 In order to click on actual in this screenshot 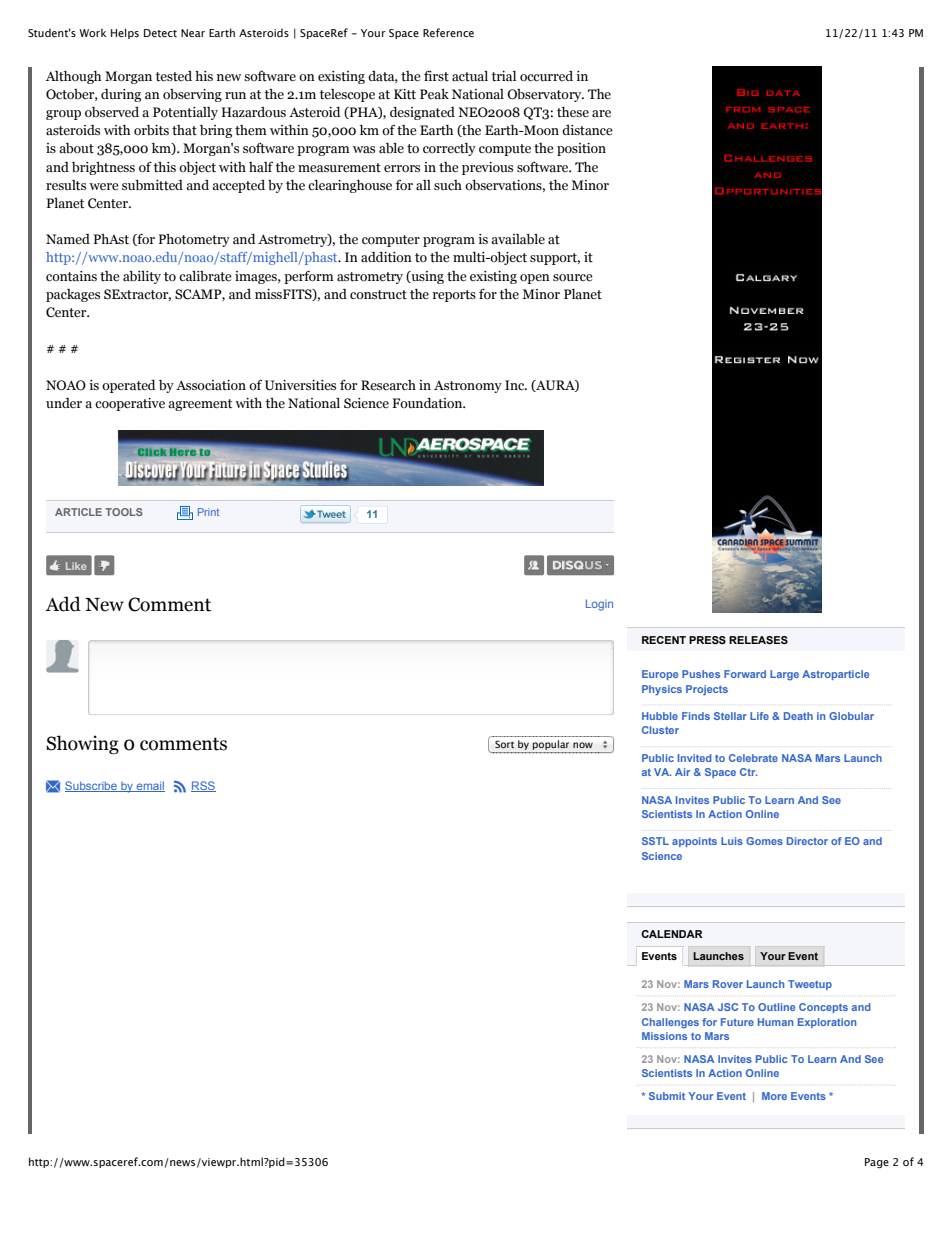, I will do `click(470, 76)`.
